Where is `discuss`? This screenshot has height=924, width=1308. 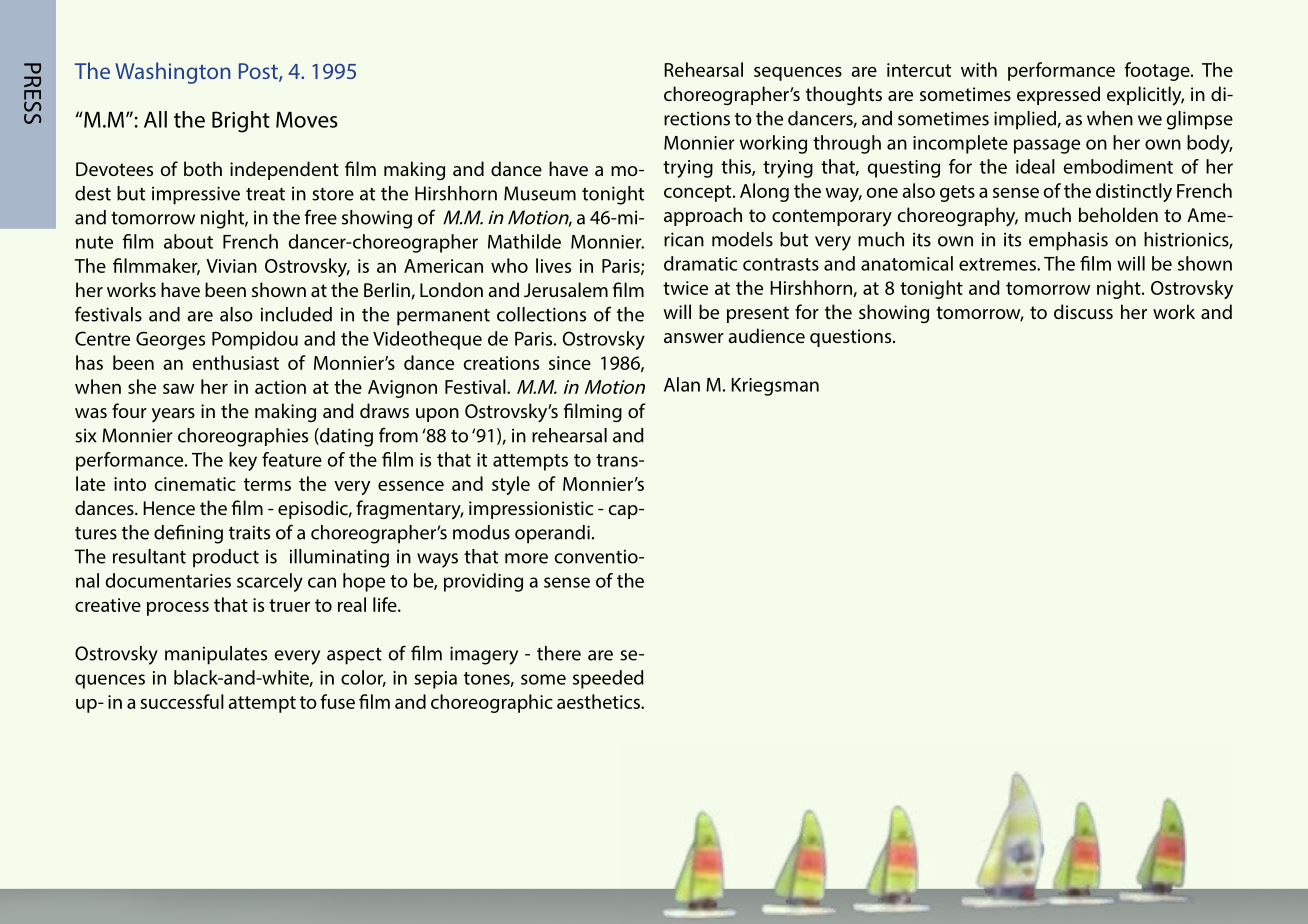 discuss is located at coordinates (1083, 311).
